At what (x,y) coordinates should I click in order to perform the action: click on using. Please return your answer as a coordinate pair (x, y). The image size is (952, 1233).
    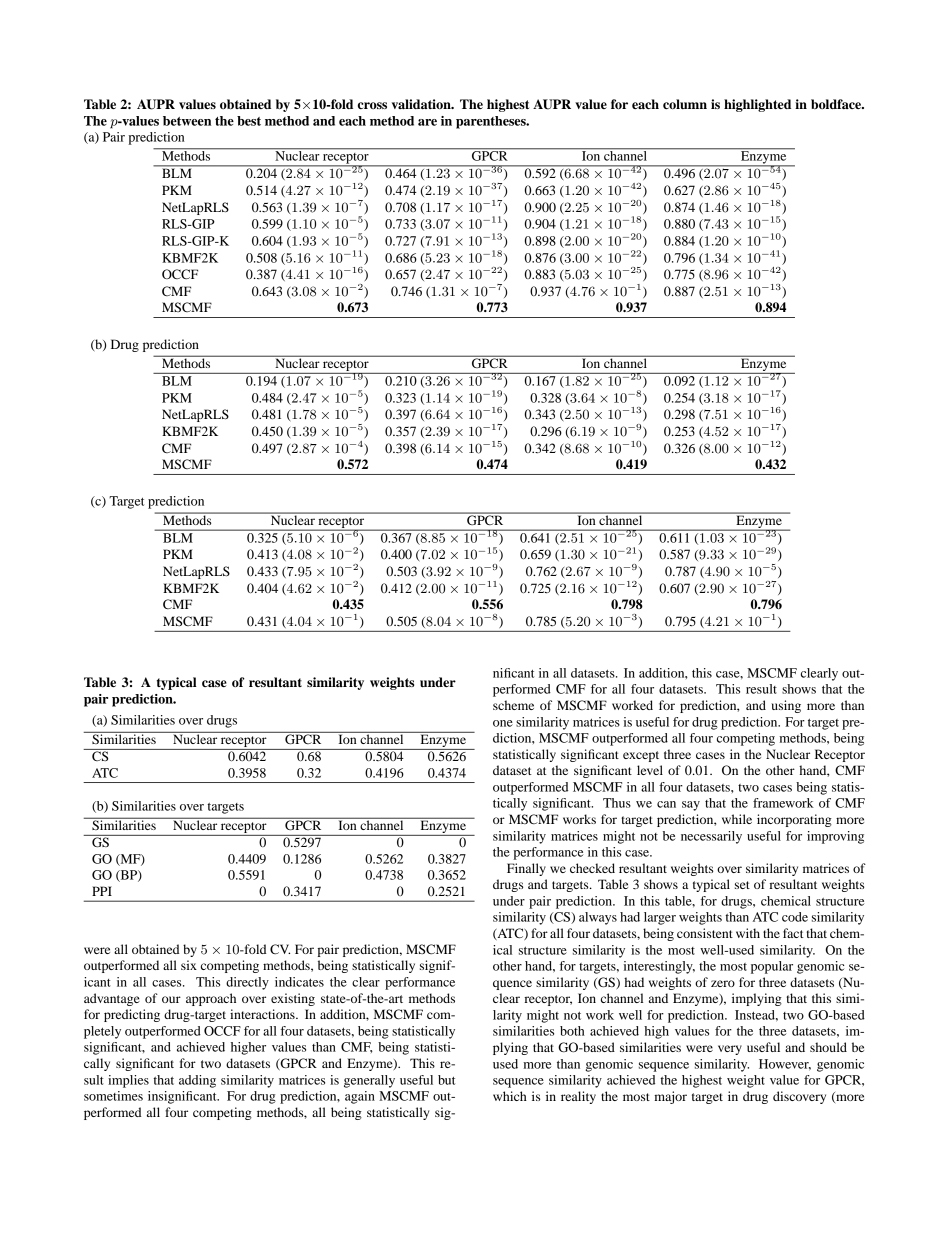
    Looking at the image, I should click on (786, 706).
